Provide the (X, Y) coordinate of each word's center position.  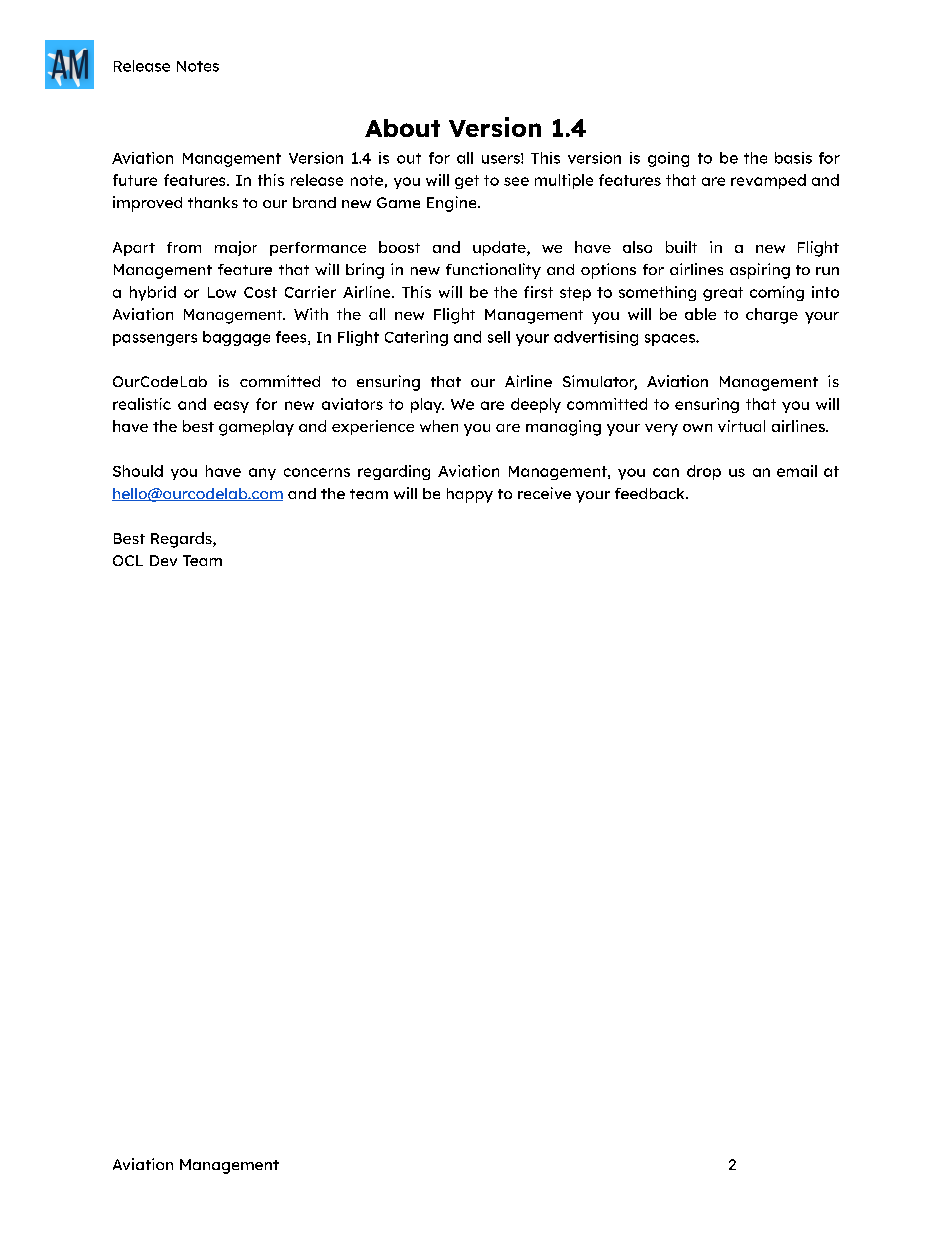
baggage (236, 338)
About (402, 128)
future (135, 180)
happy (470, 495)
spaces (671, 340)
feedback (651, 493)
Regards (182, 540)
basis (793, 158)
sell (499, 337)
